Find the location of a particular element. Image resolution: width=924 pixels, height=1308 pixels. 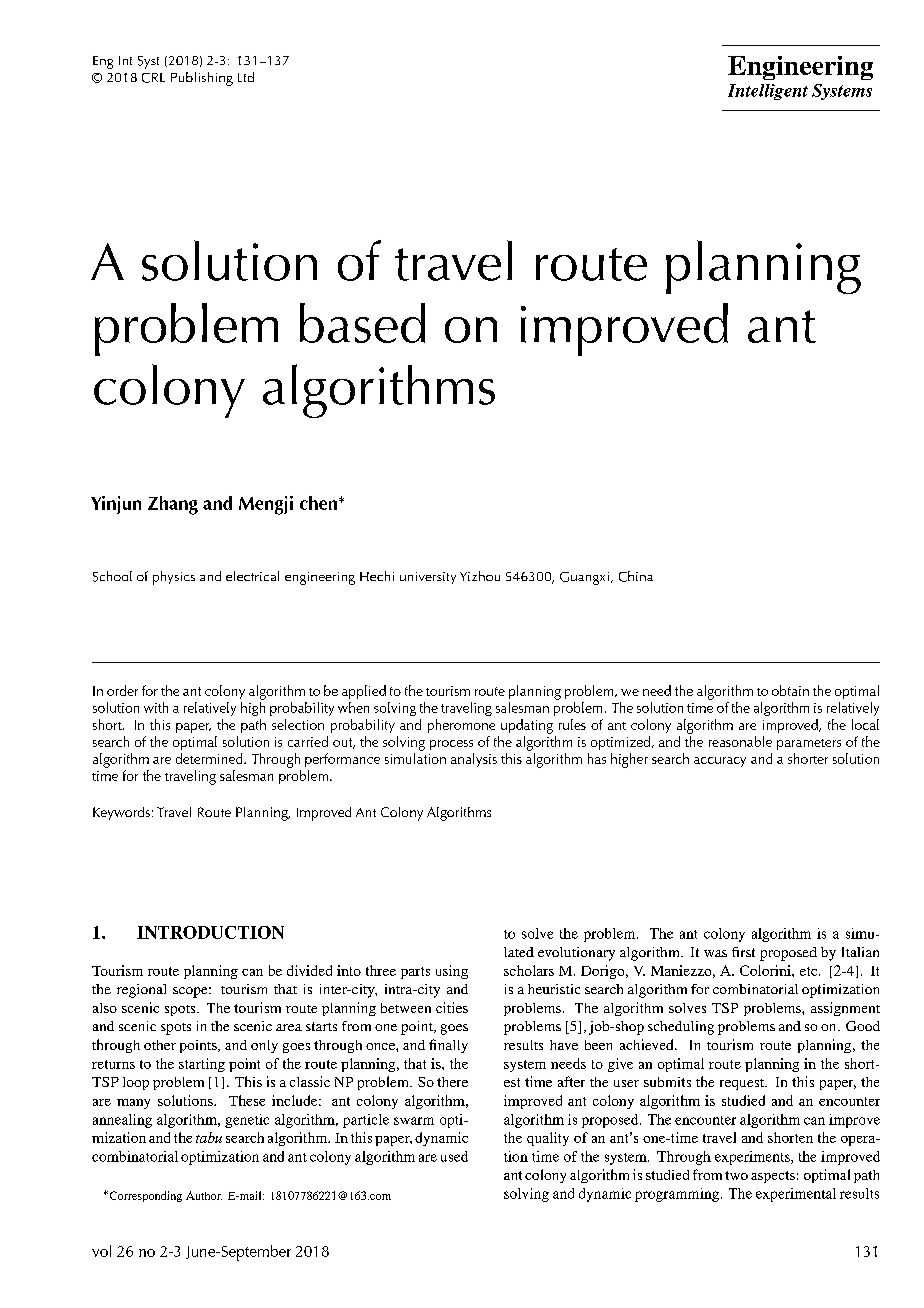

obtain is located at coordinates (790, 690).
